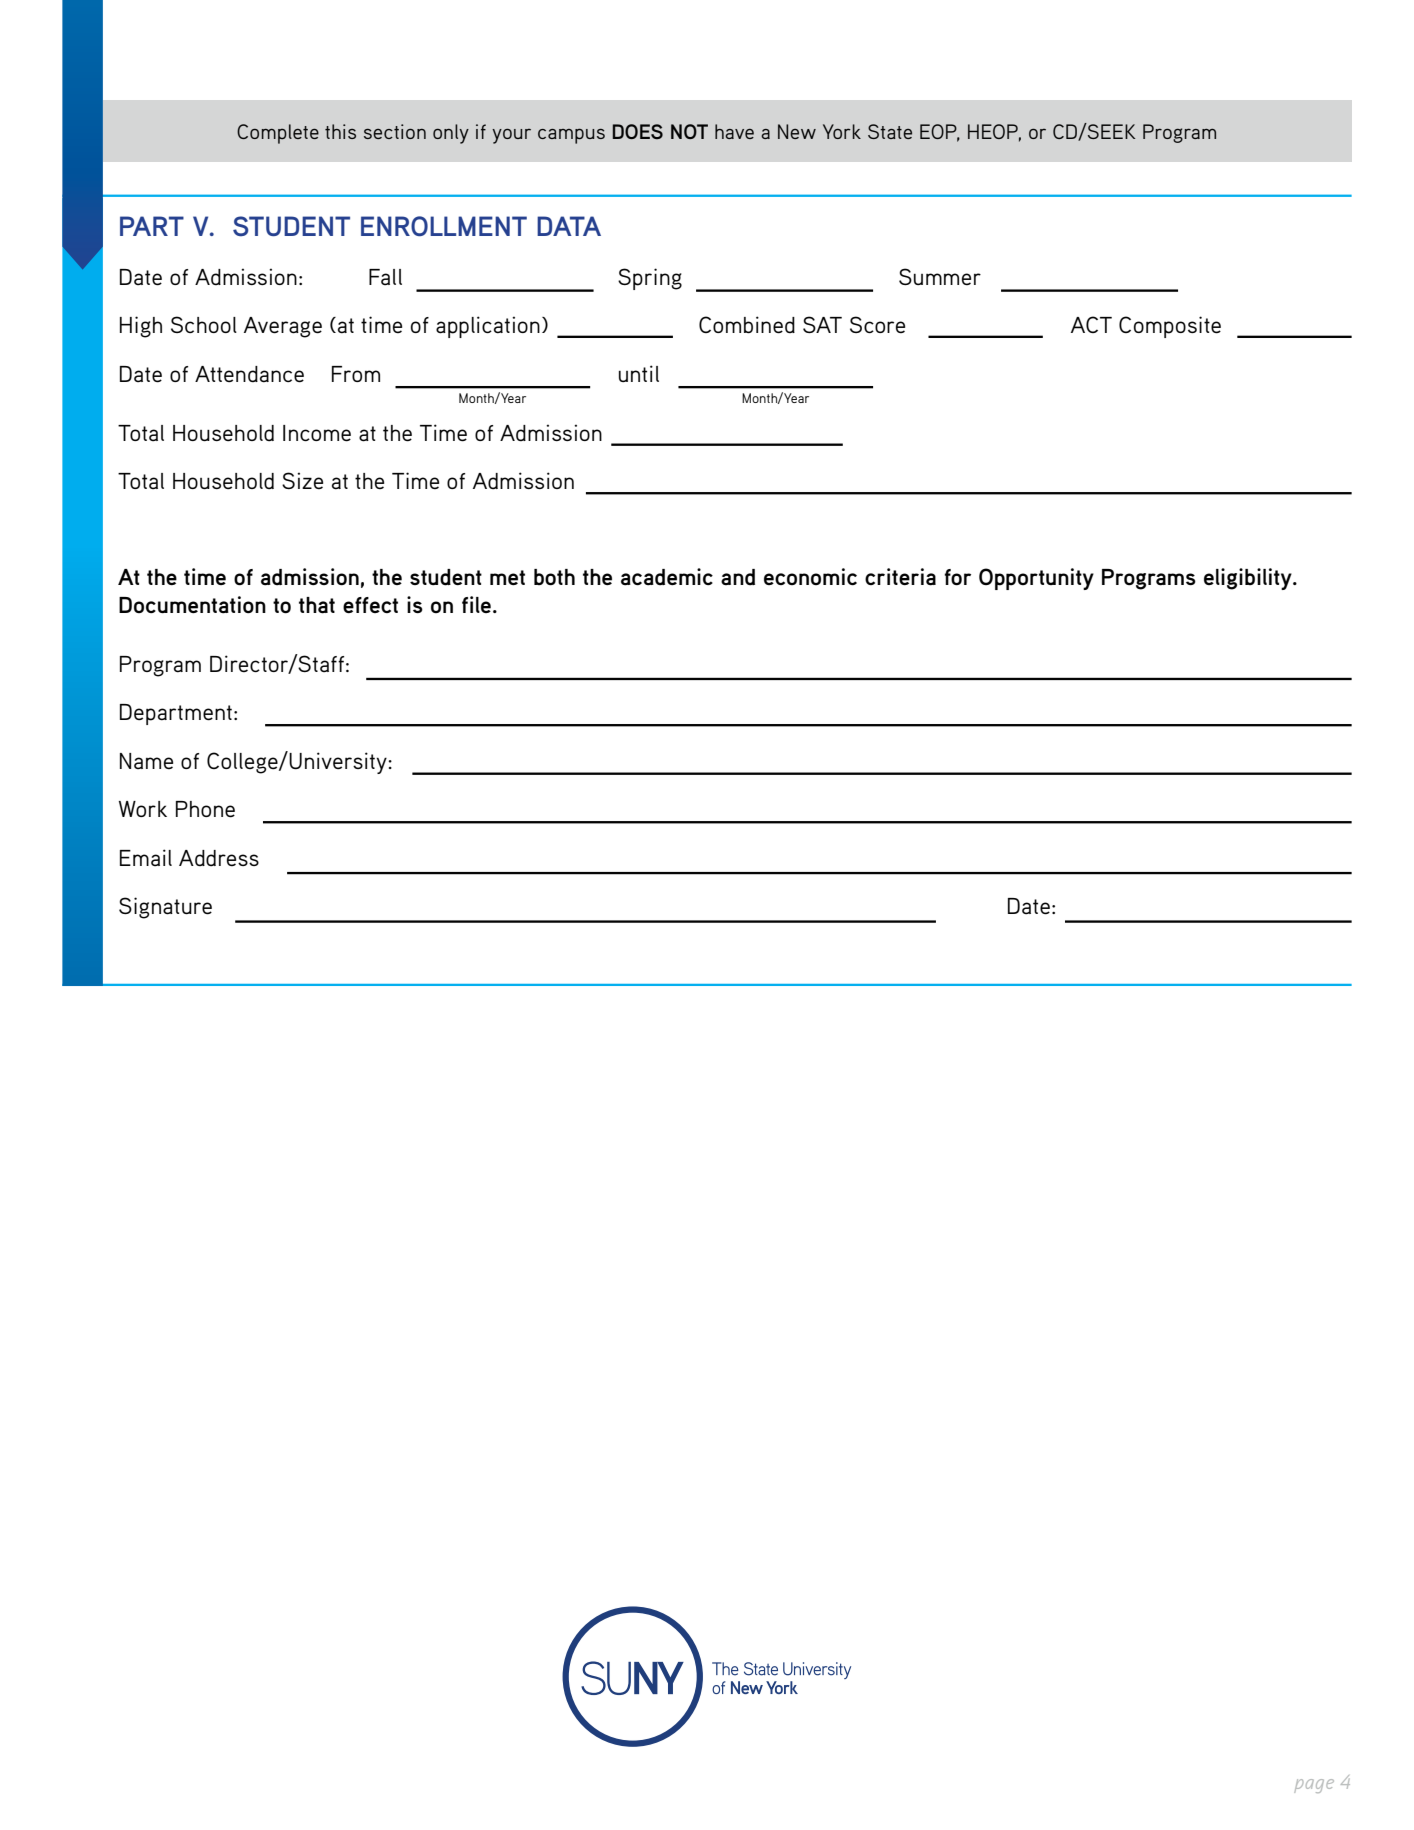 The width and height of the page is (1414, 1830). Describe the element at coordinates (734, 131) in the page. I see `have` at that location.
